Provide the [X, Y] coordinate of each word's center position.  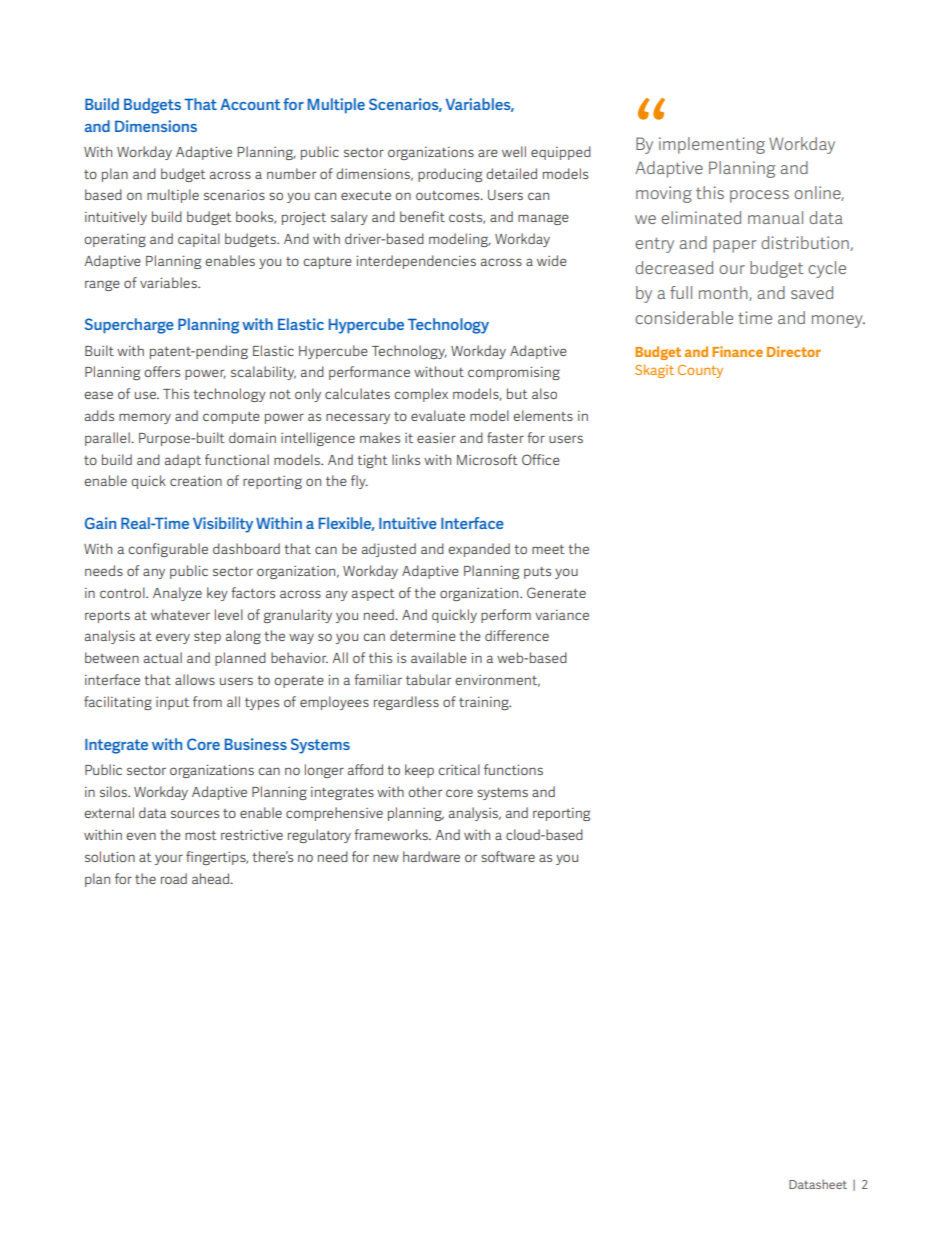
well [514, 151]
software [508, 856]
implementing [712, 145]
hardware [431, 856]
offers [162, 371]
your [169, 859]
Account [250, 104]
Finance [737, 351]
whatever [180, 614]
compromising [514, 373]
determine [423, 635]
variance [562, 615]
